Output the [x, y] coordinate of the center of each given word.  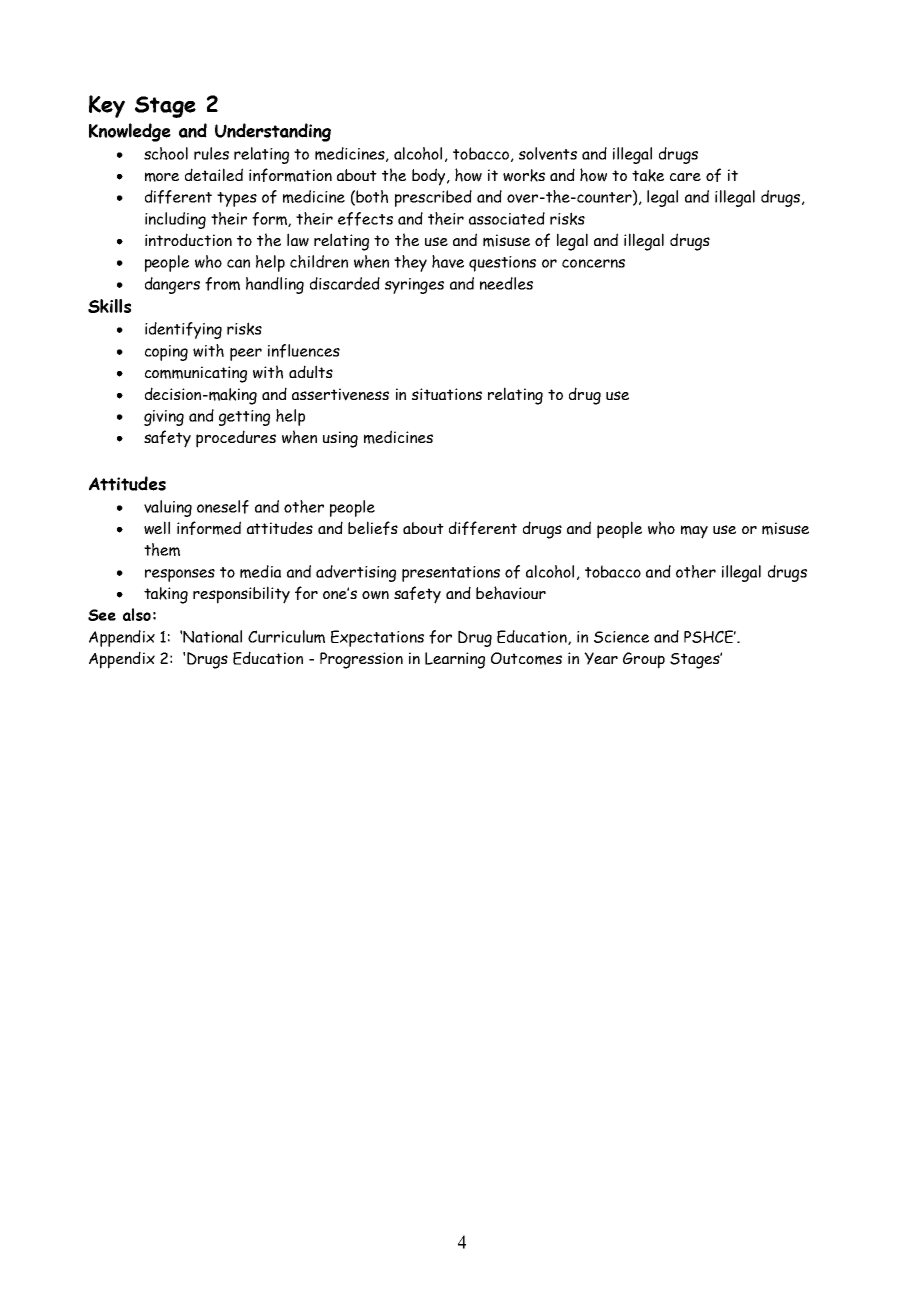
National [212, 636]
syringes [414, 286]
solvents [548, 153]
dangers [172, 285]
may [694, 532]
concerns [593, 263]
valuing [168, 508]
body [430, 177]
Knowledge [130, 132]
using [340, 439]
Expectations [377, 638]
